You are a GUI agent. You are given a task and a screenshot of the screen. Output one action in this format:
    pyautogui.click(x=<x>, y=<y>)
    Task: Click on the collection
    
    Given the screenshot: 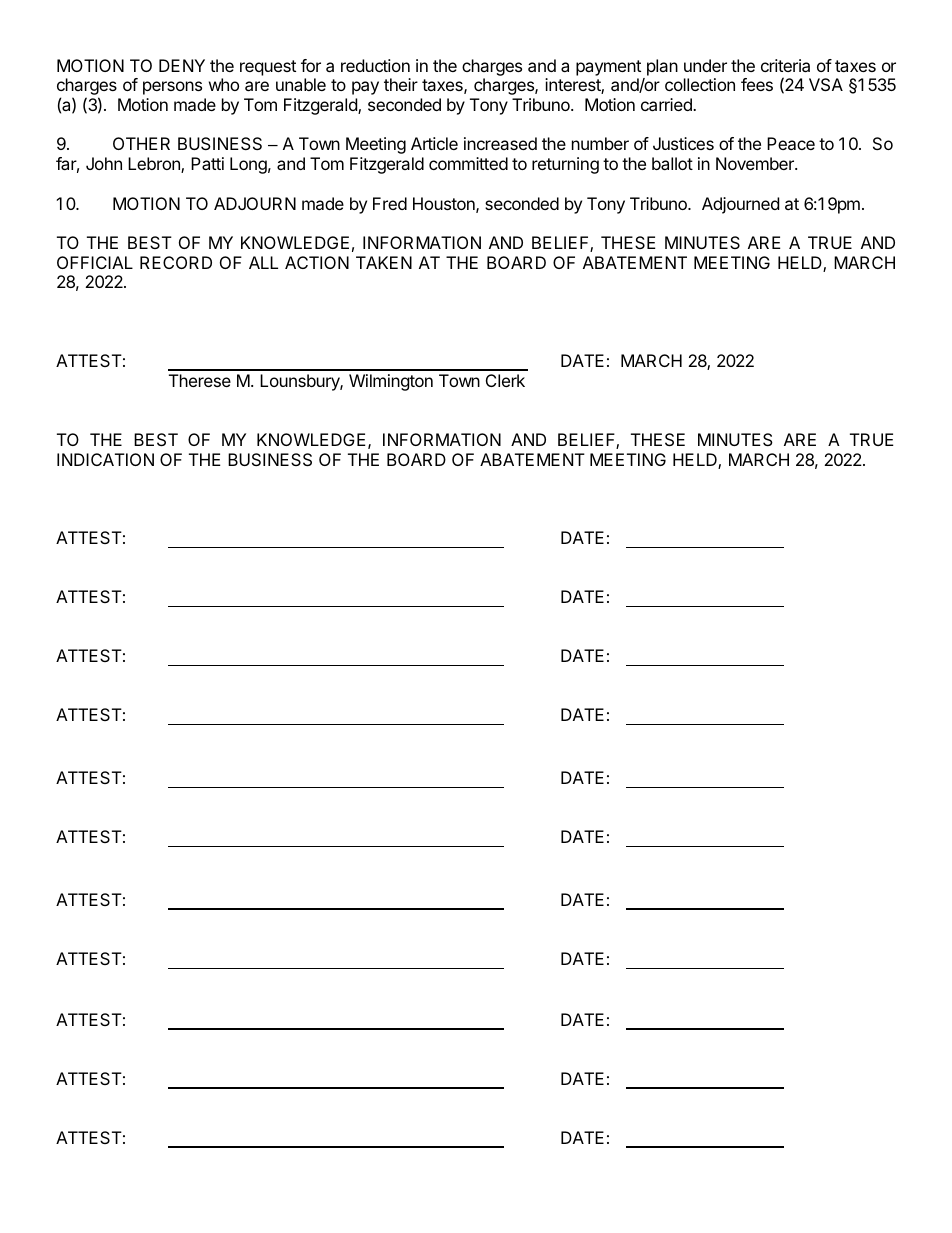 What is the action you would take?
    pyautogui.click(x=700, y=84)
